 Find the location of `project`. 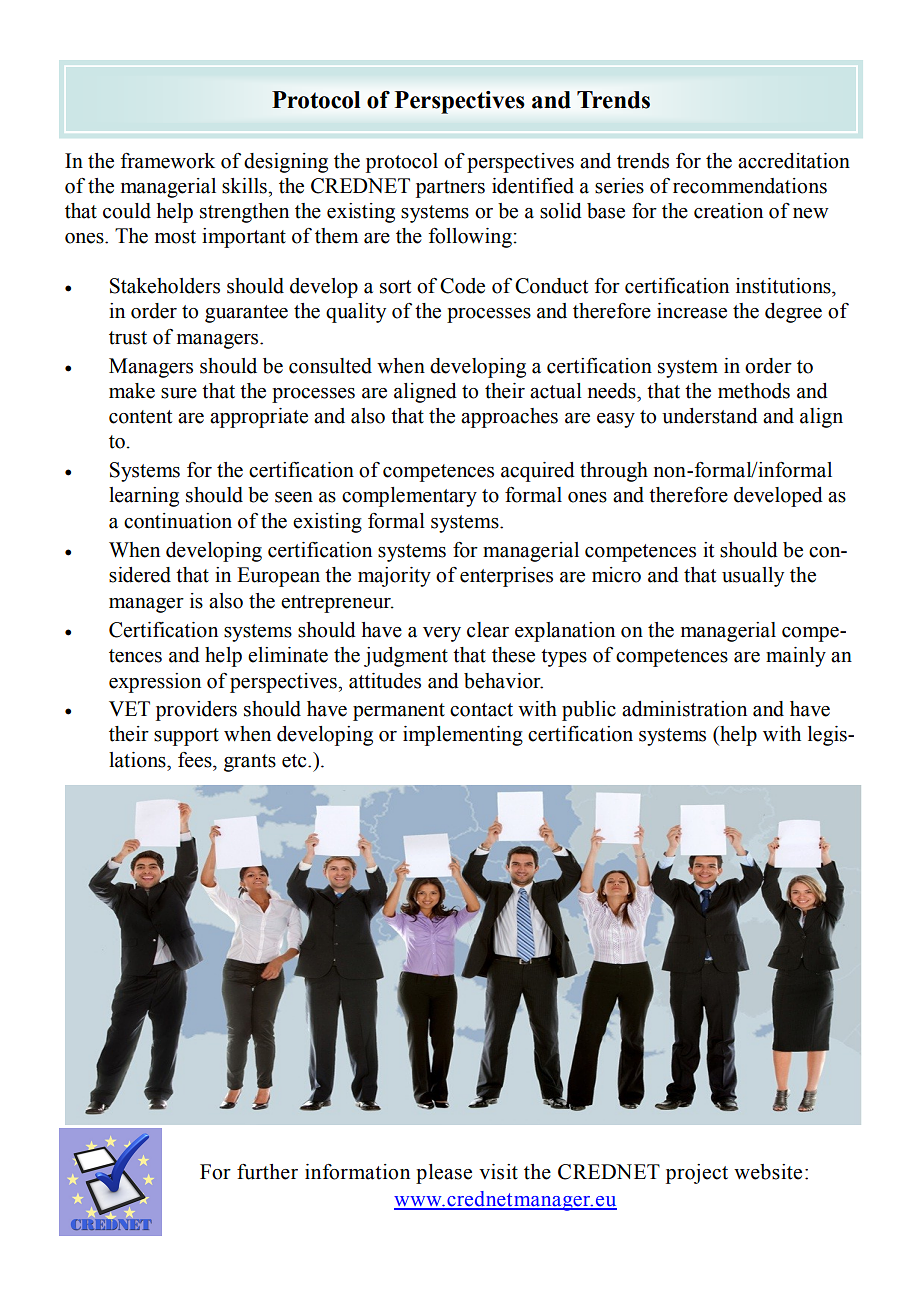

project is located at coordinates (697, 1174).
